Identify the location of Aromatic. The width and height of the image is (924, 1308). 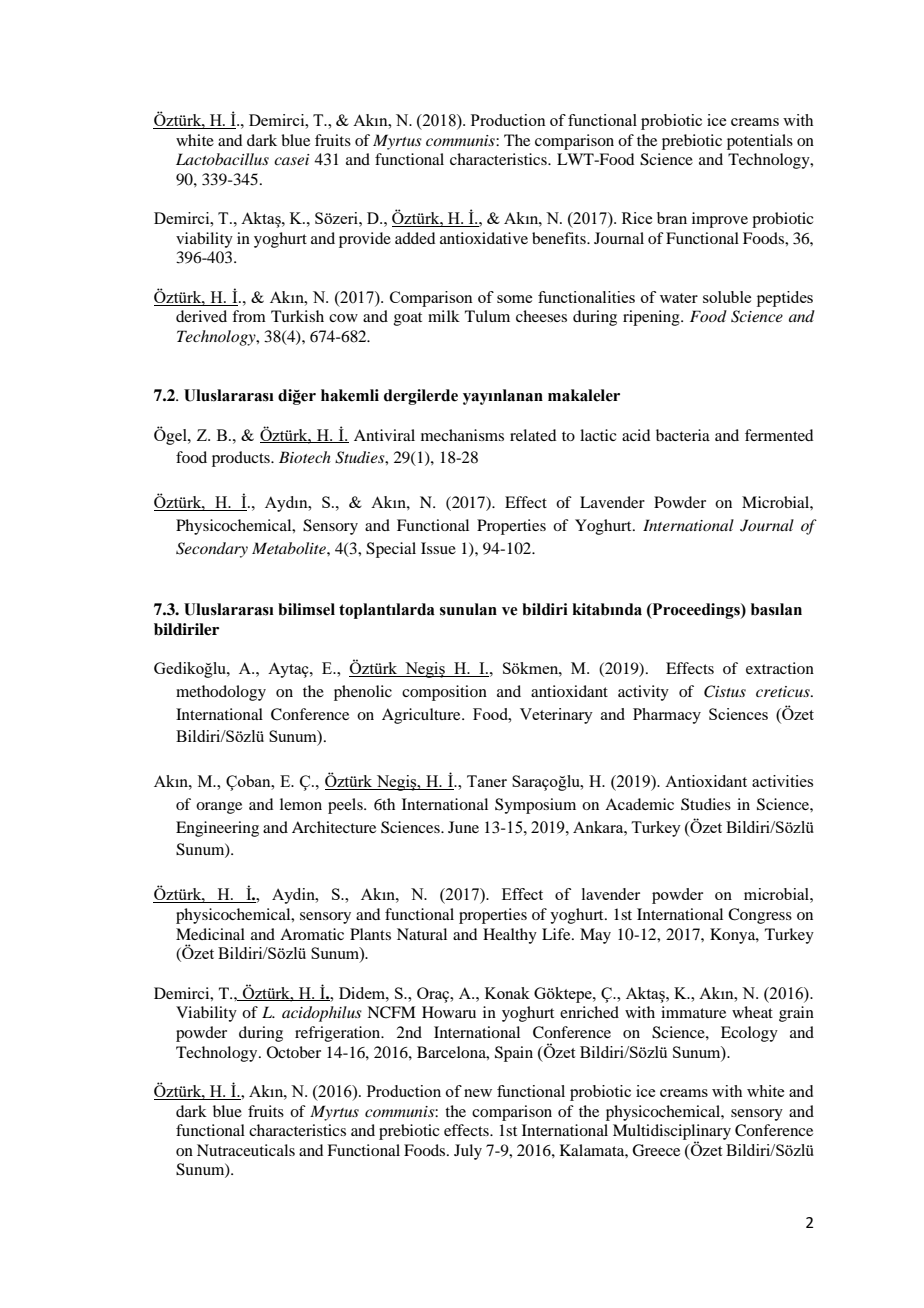
(312, 934).
